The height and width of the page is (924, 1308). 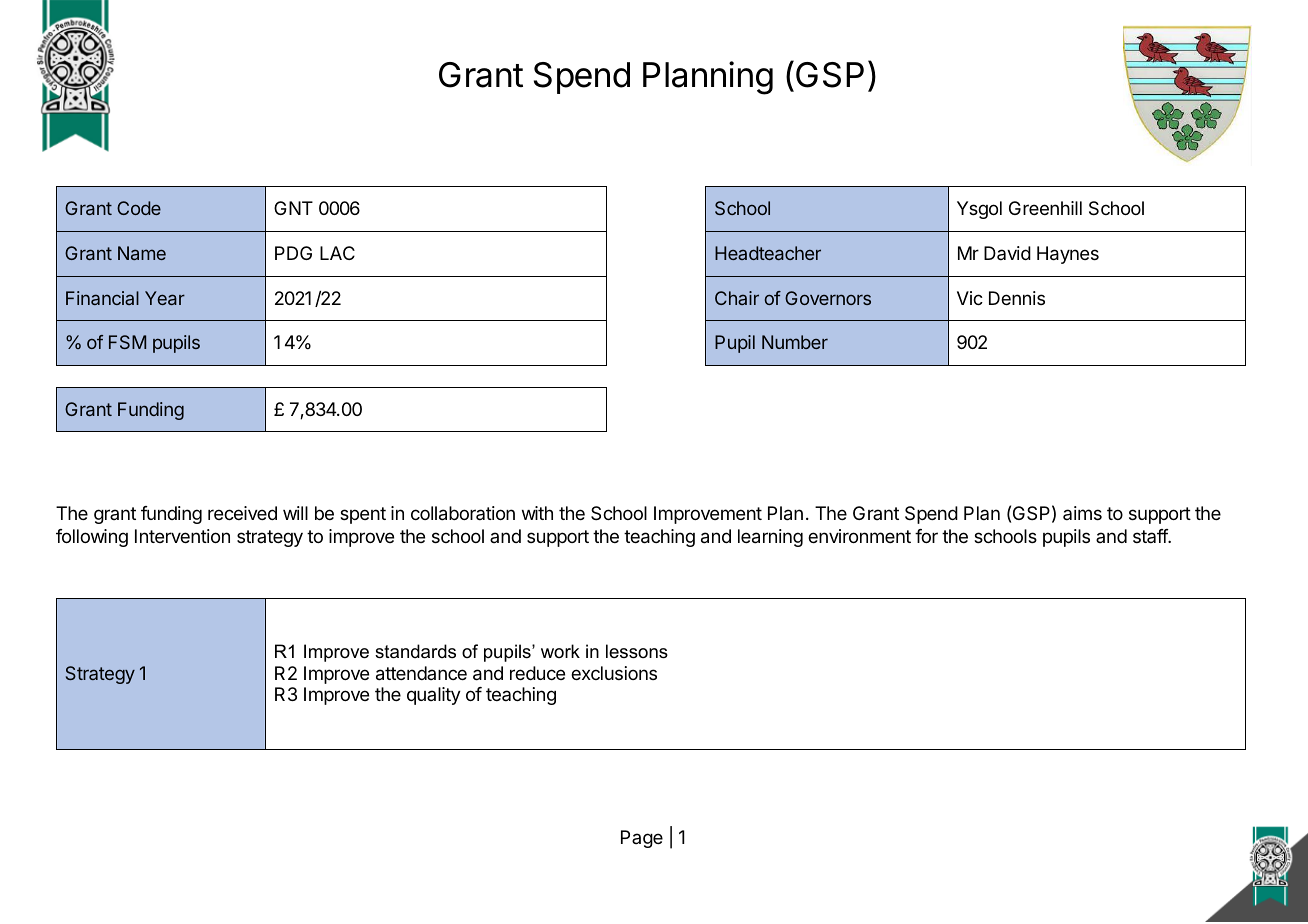 What do you see at coordinates (560, 651) in the page?
I see `work` at bounding box center [560, 651].
